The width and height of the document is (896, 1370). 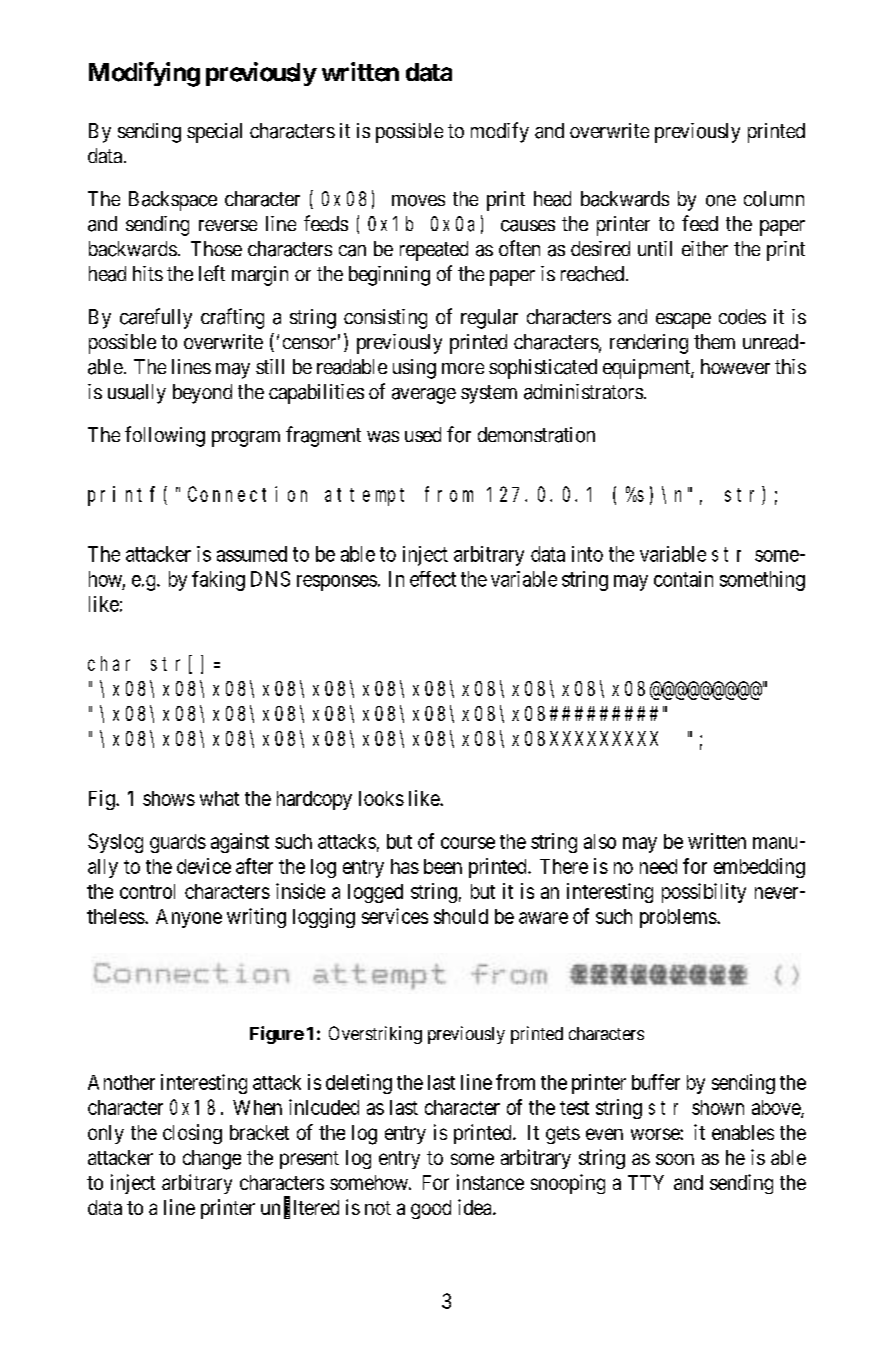 I want to click on effect, so click(x=433, y=579).
